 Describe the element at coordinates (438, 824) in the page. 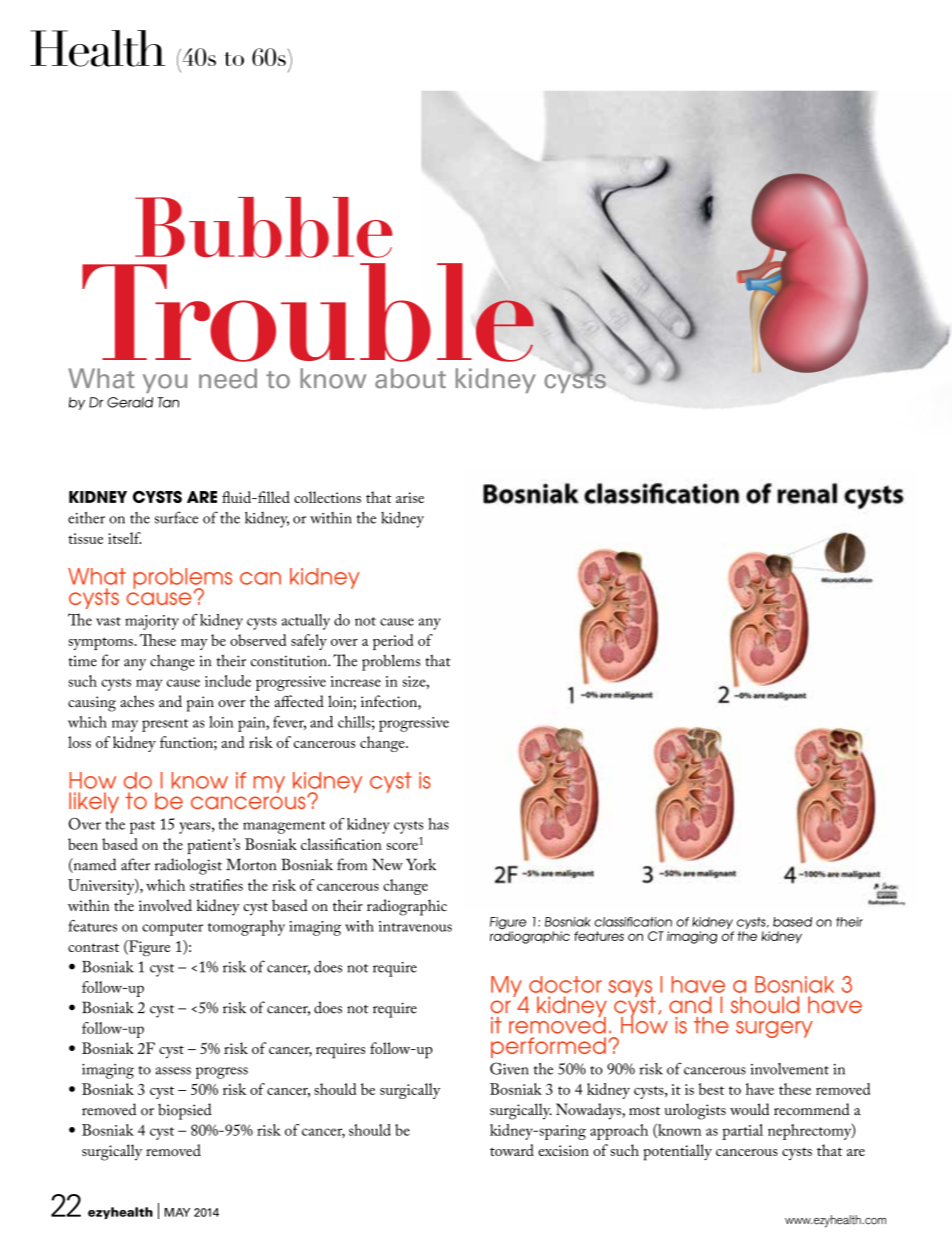

I see `has` at that location.
